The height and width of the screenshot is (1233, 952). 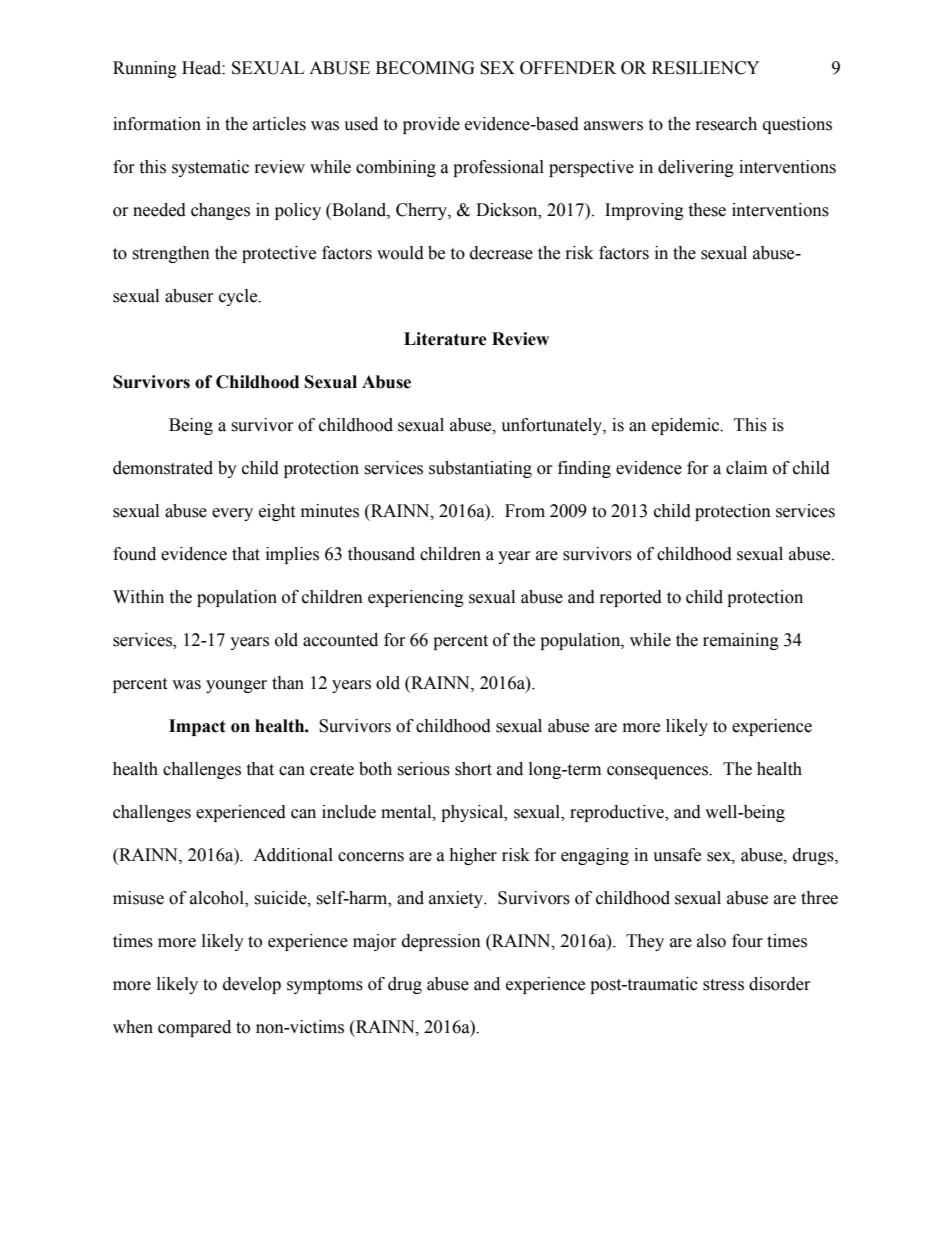 What do you see at coordinates (157, 124) in the screenshot?
I see `information` at bounding box center [157, 124].
